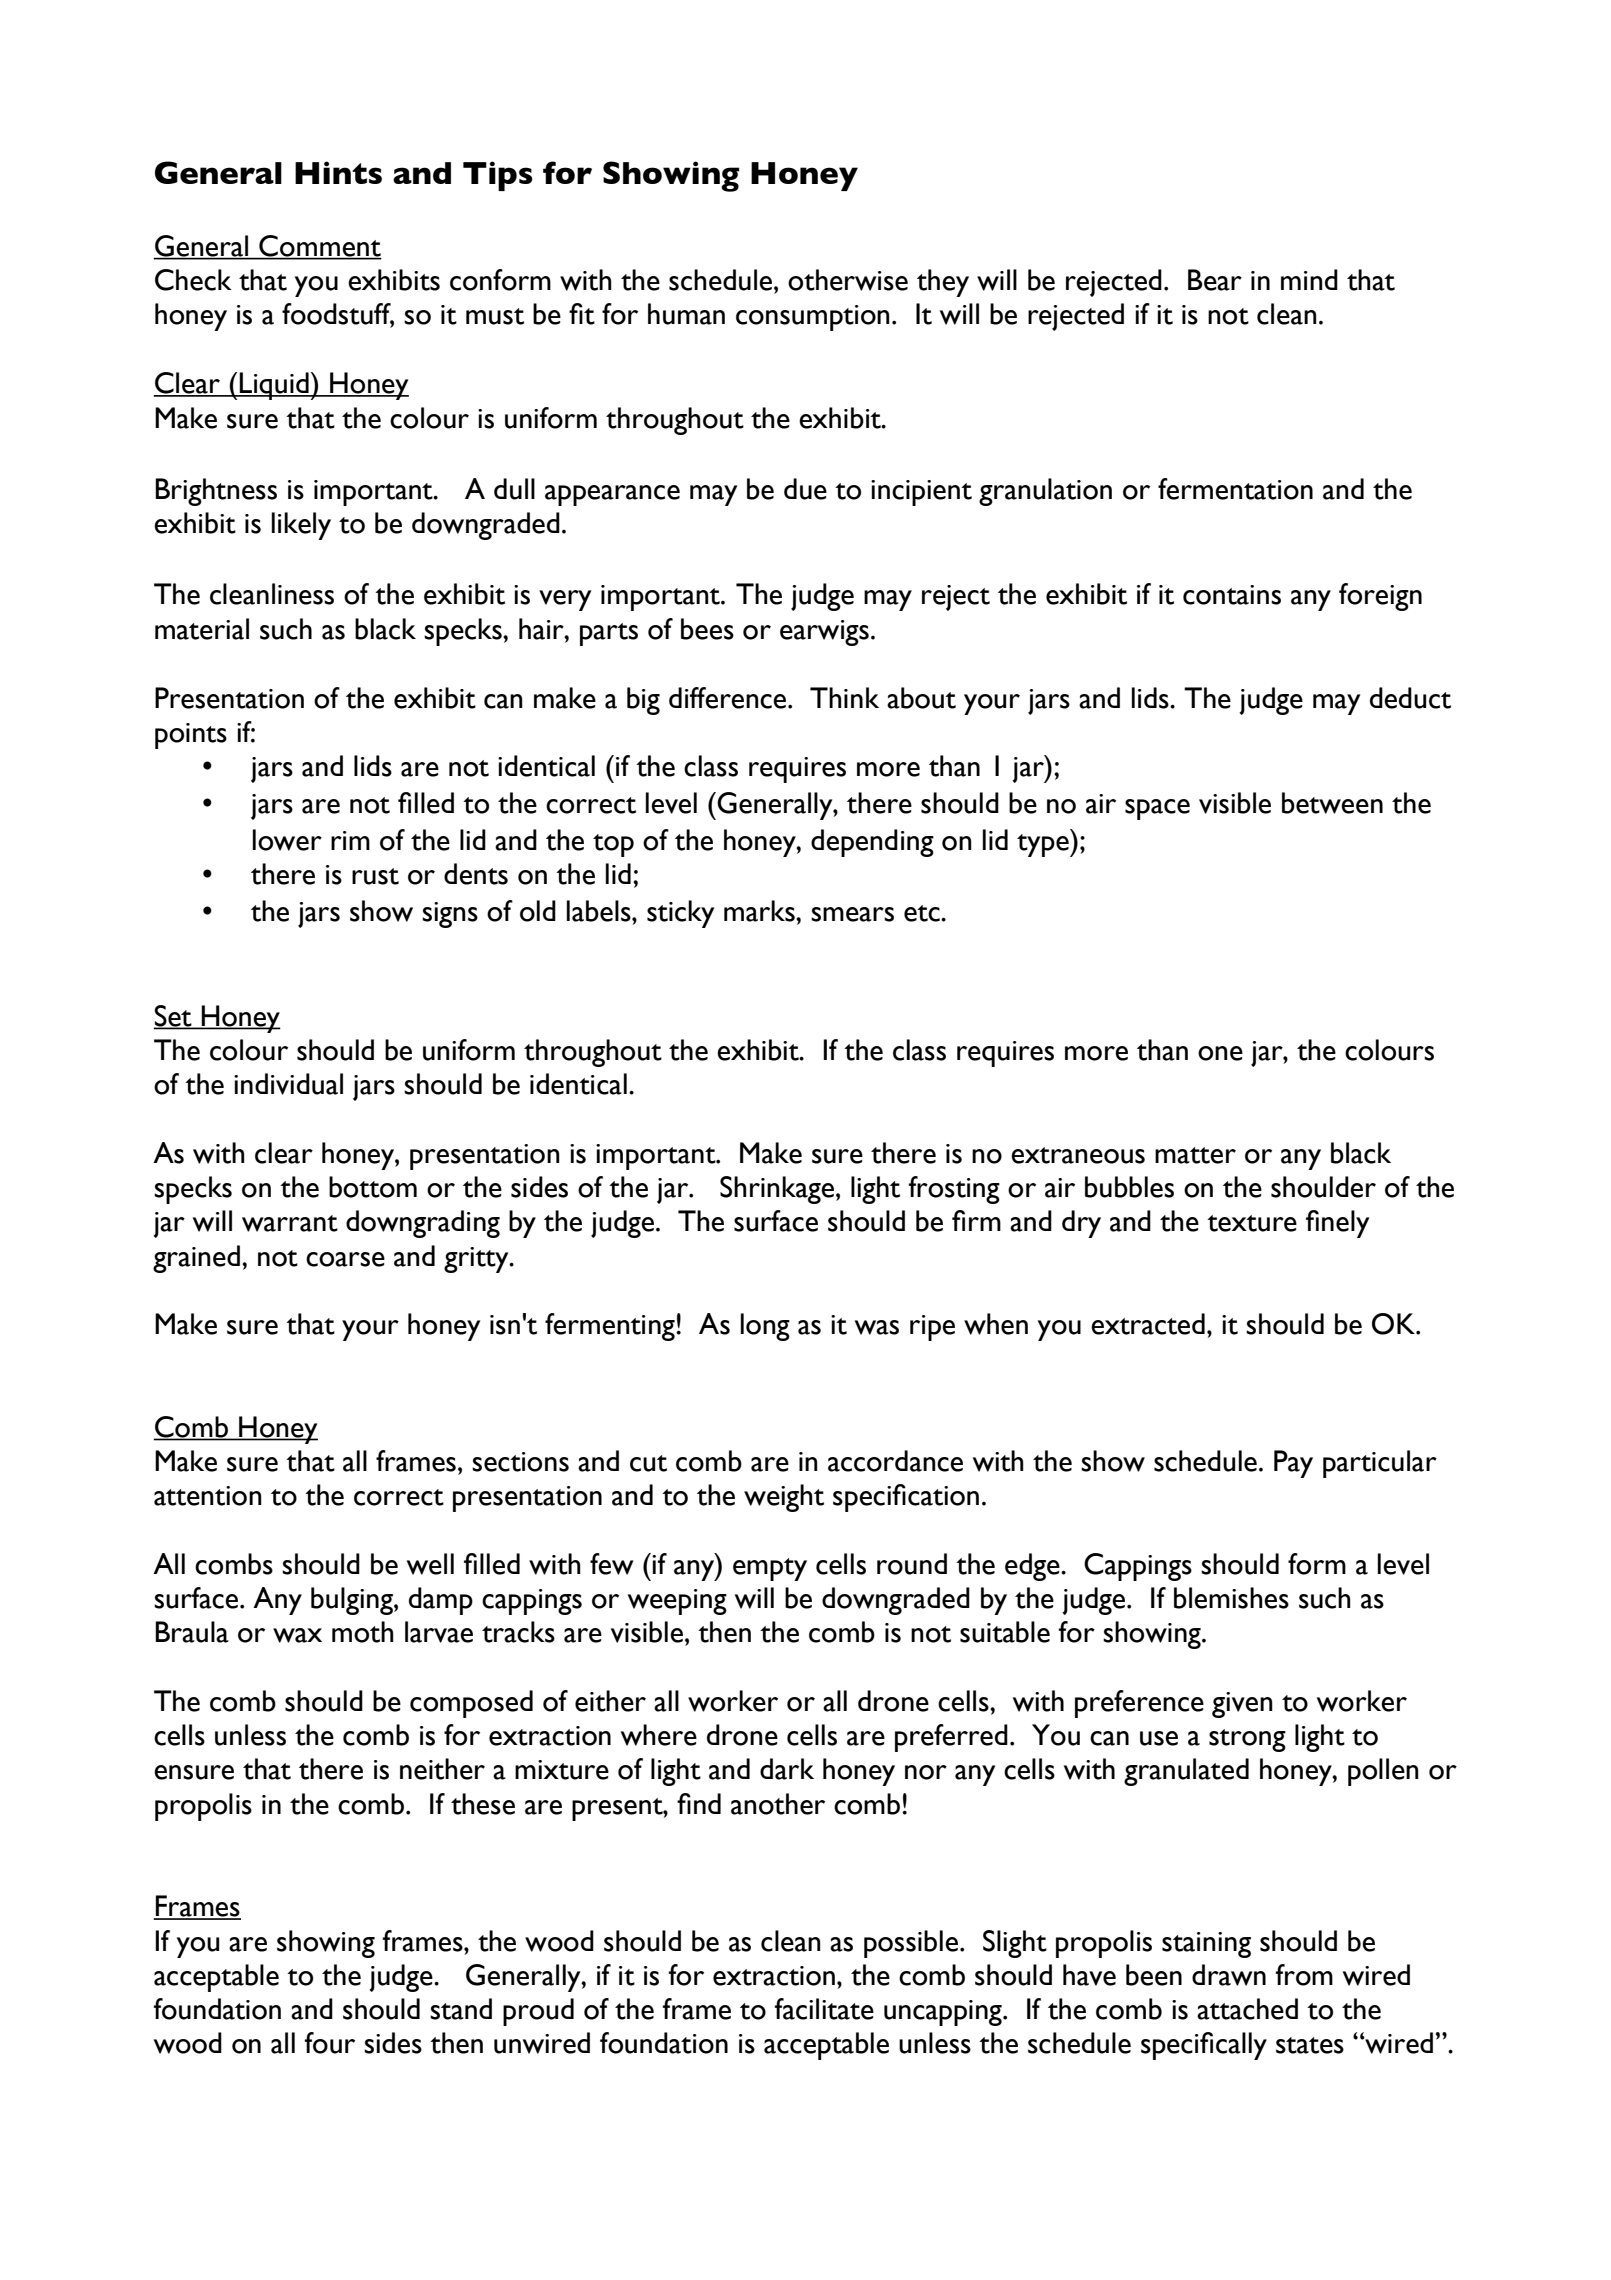  I want to click on individual, so click(288, 1084).
